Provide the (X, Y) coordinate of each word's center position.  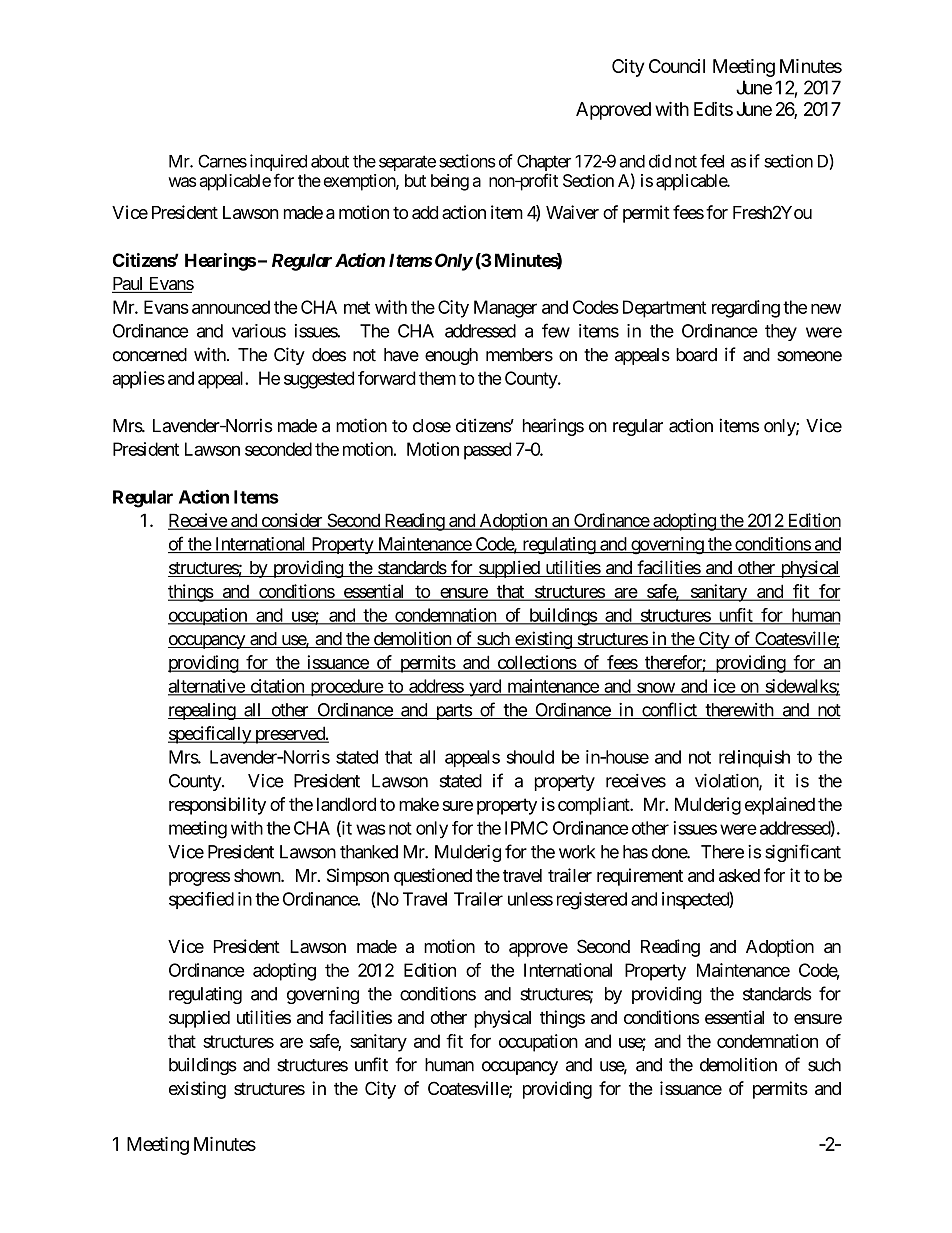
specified (201, 900)
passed (487, 451)
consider (291, 521)
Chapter (544, 164)
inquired (278, 164)
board (696, 355)
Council (677, 66)
